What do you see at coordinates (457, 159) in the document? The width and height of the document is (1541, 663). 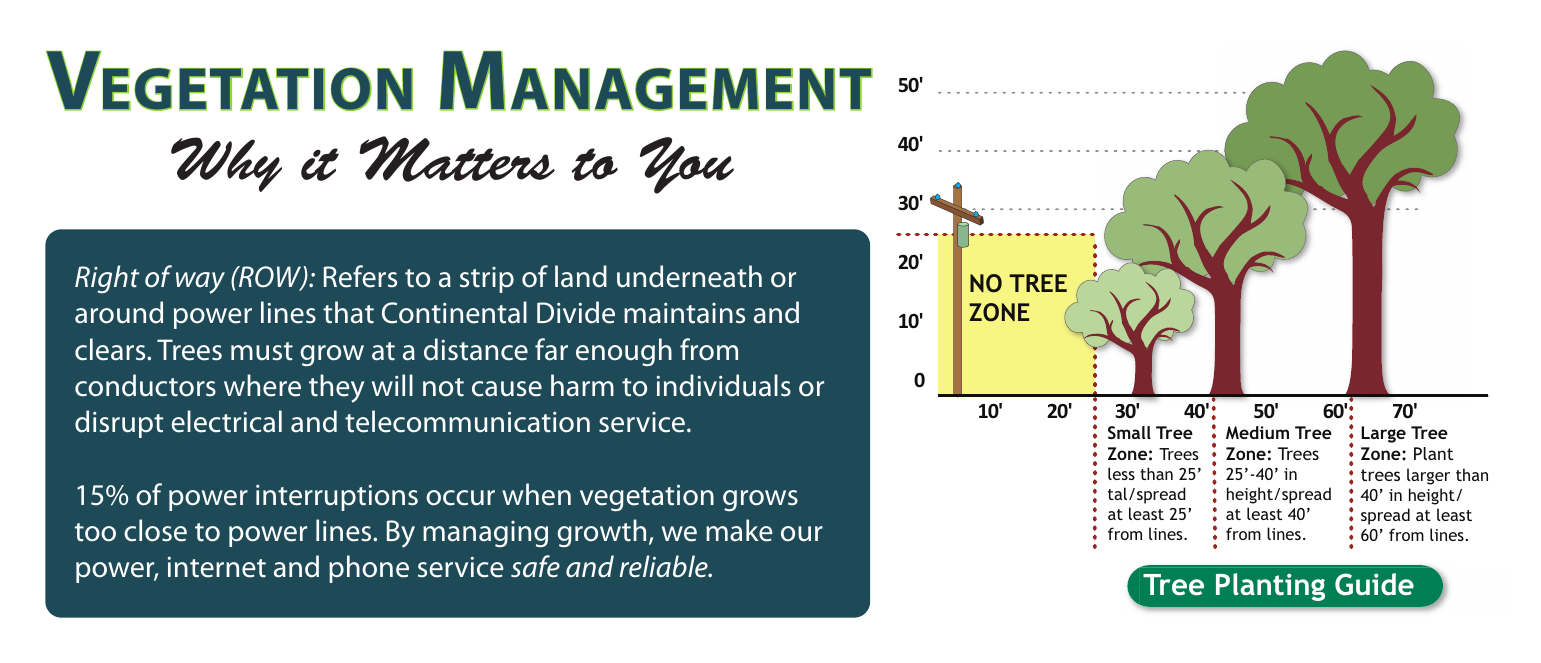 I see `Matters` at bounding box center [457, 159].
